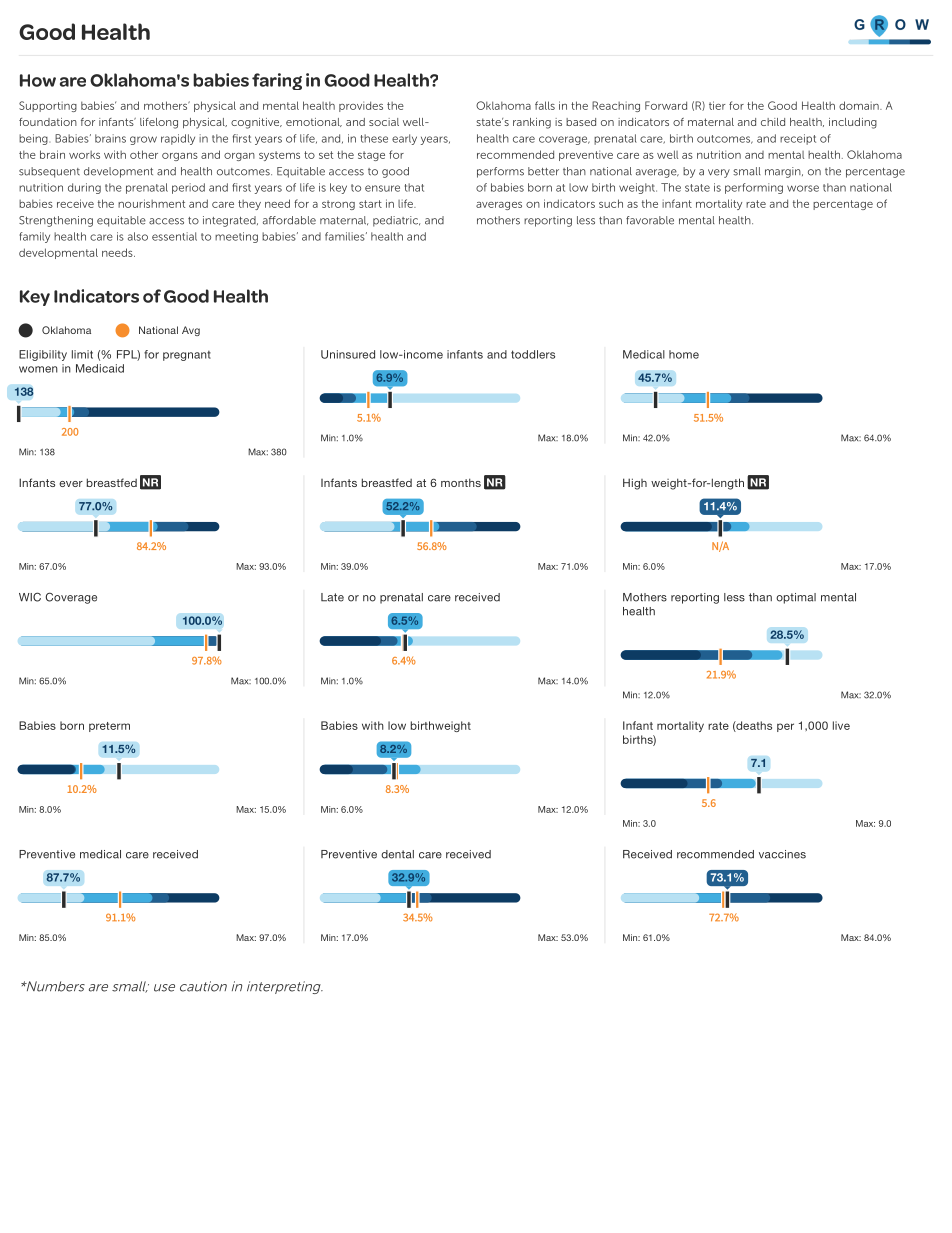 The image size is (952, 1233). What do you see at coordinates (71, 484) in the page?
I see `ever` at bounding box center [71, 484].
